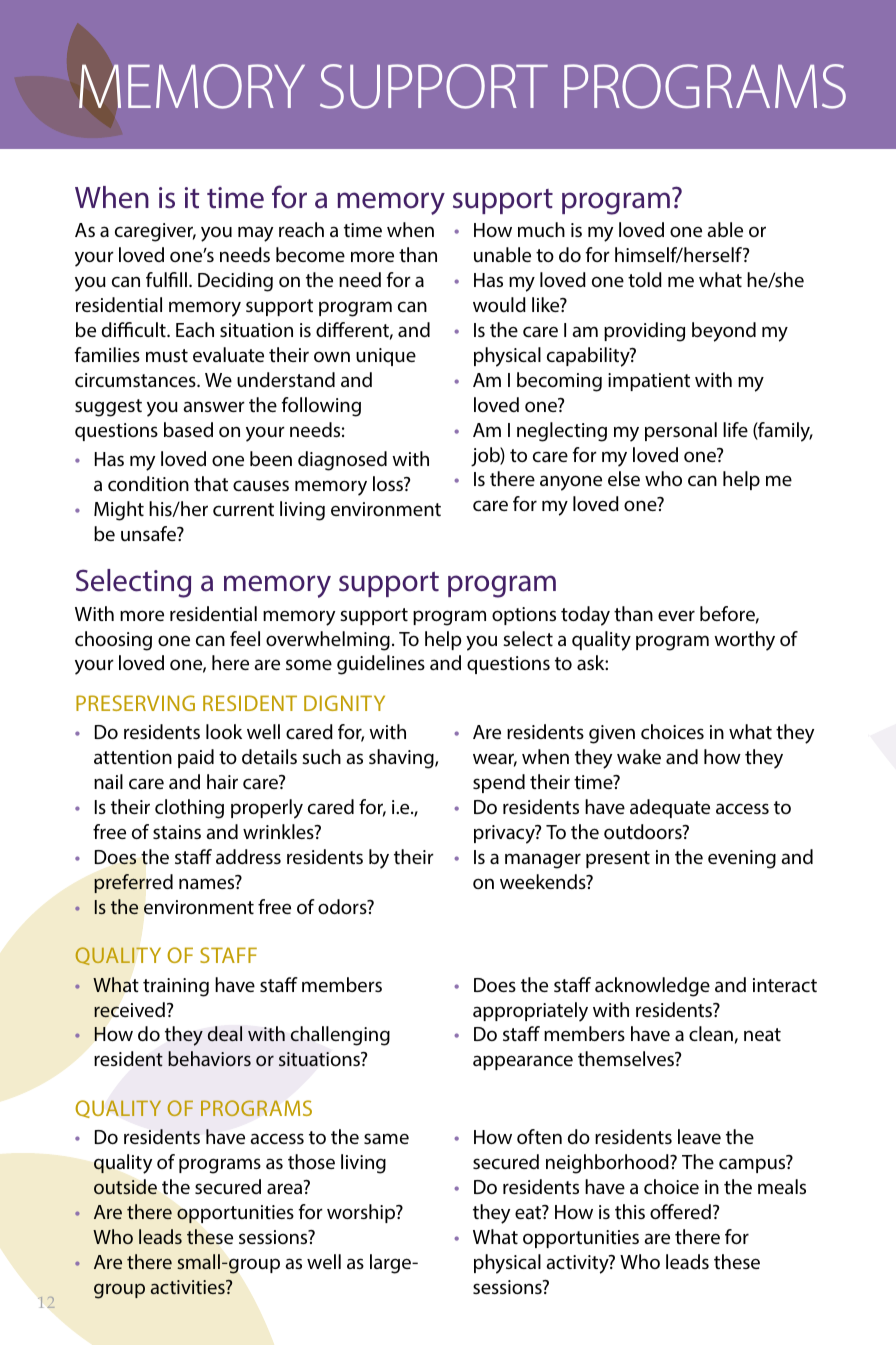 The width and height of the image is (896, 1345). Describe the element at coordinates (645, 279) in the image. I see `told` at that location.
